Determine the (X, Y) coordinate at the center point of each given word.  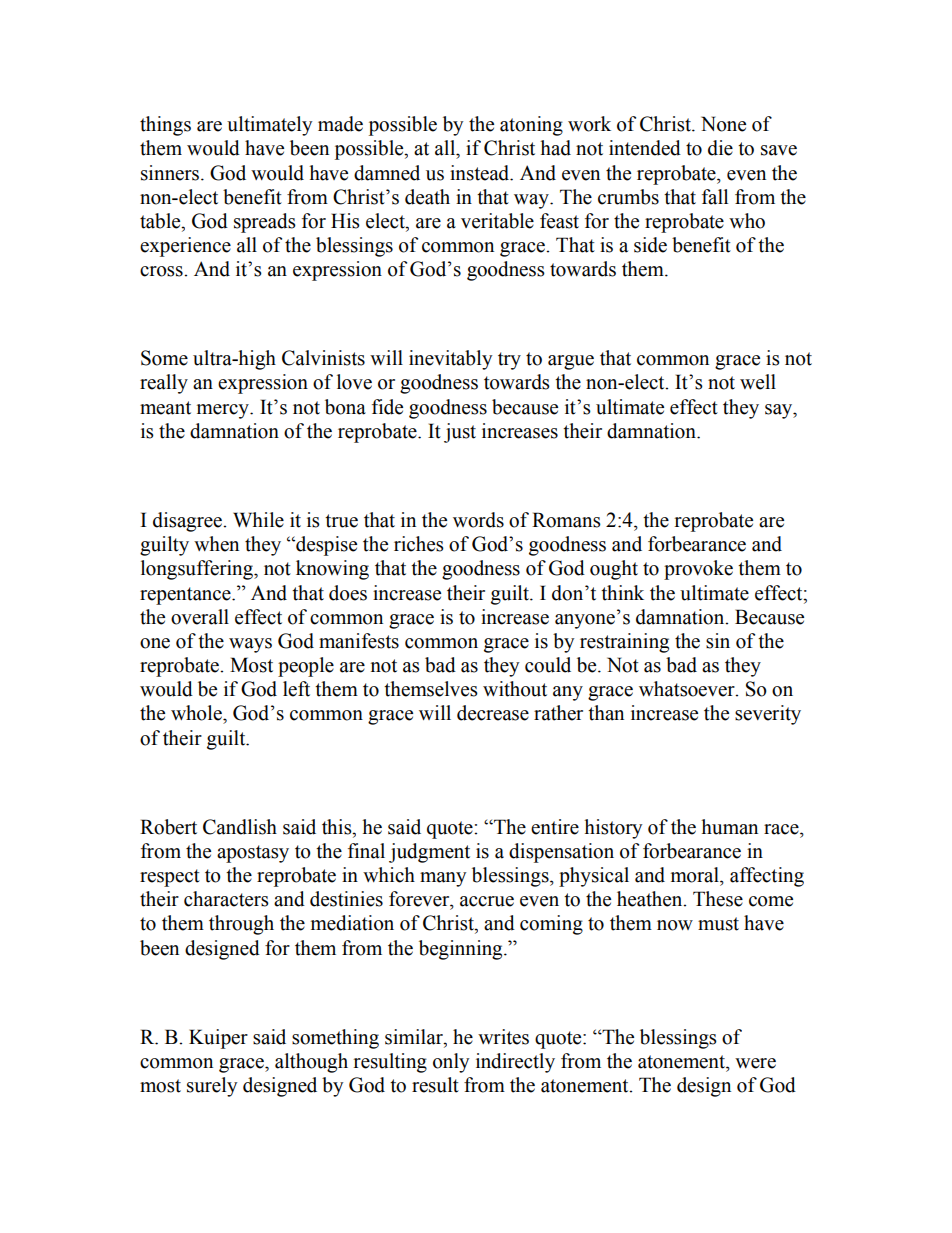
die (720, 148)
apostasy (253, 854)
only (451, 1063)
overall (200, 617)
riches (419, 544)
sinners (170, 173)
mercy (224, 411)
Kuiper (218, 1039)
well (758, 382)
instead (481, 173)
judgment (429, 853)
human (729, 827)
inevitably (450, 360)
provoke (698, 570)
